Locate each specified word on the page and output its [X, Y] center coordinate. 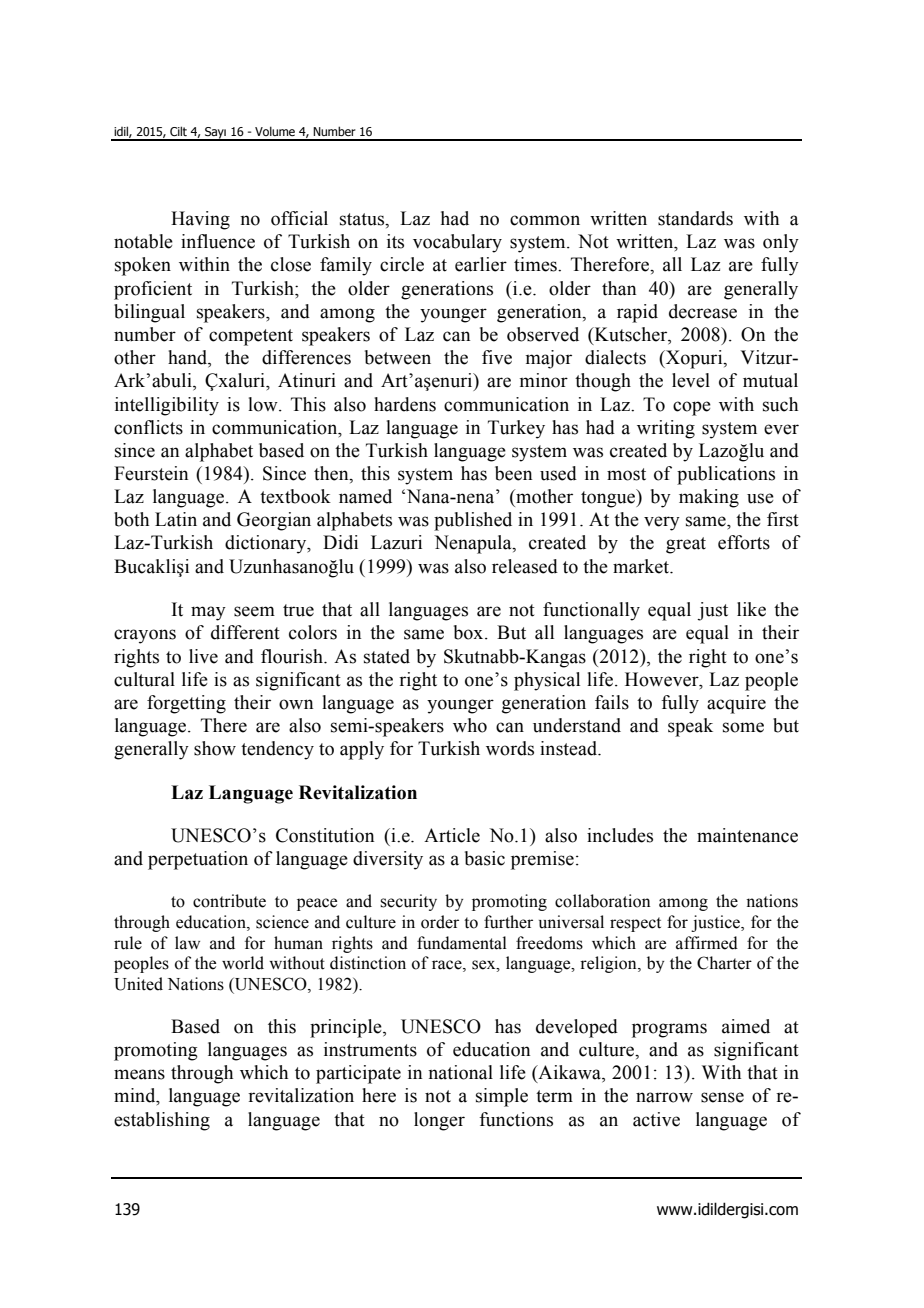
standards [695, 218]
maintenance [747, 835]
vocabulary [457, 243]
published [473, 521]
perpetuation [198, 860]
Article [452, 835]
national [460, 1072]
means [139, 1074]
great [686, 545]
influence [218, 241]
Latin [176, 519]
